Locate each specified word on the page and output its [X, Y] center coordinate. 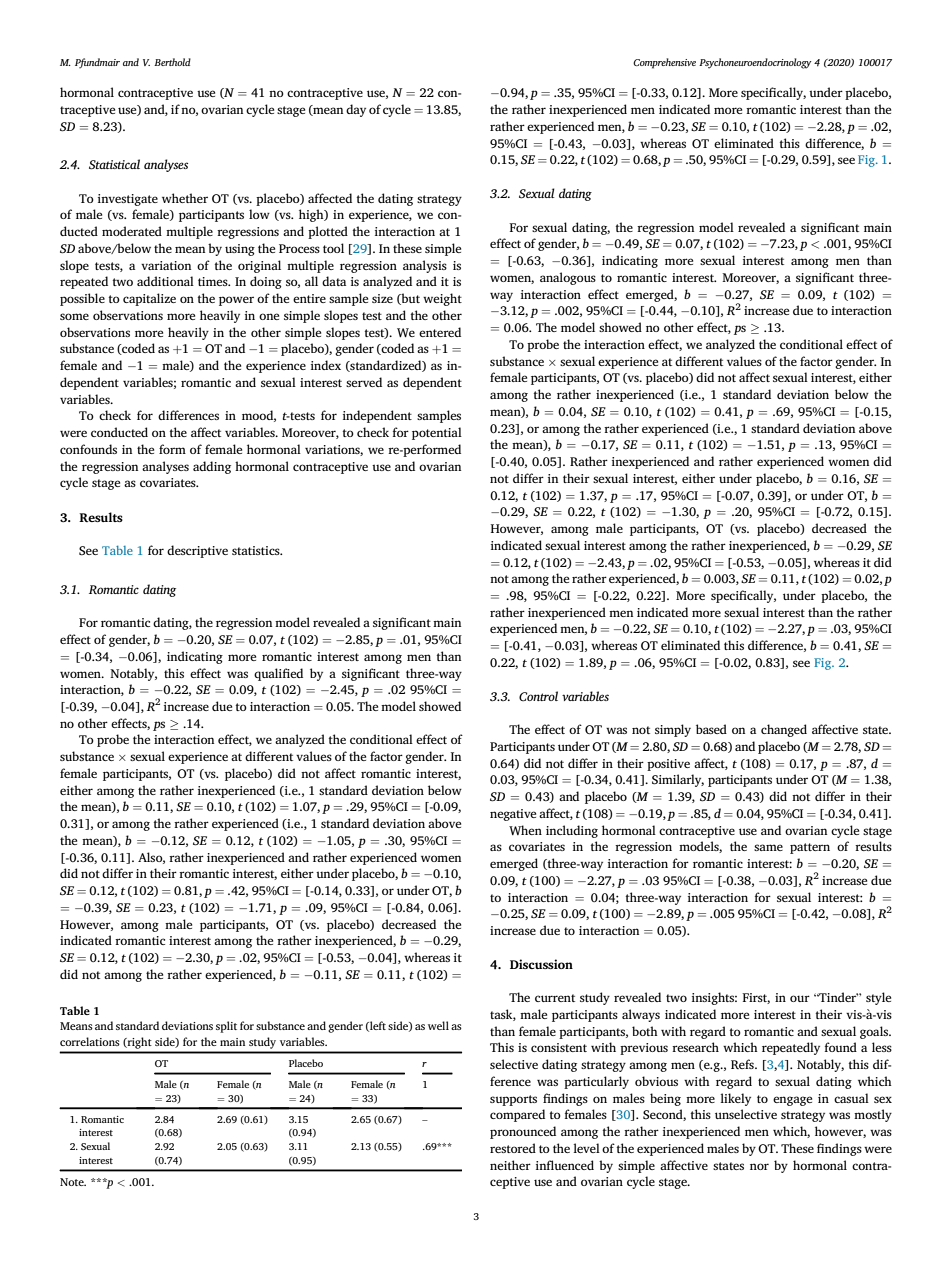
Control [538, 696]
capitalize [149, 299]
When [525, 830]
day [356, 110]
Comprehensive [664, 63]
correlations [90, 1041]
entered [440, 332]
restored [513, 1148]
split [226, 1027]
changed [784, 730]
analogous [568, 278]
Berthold [172, 62]
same [768, 847]
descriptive [197, 551]
